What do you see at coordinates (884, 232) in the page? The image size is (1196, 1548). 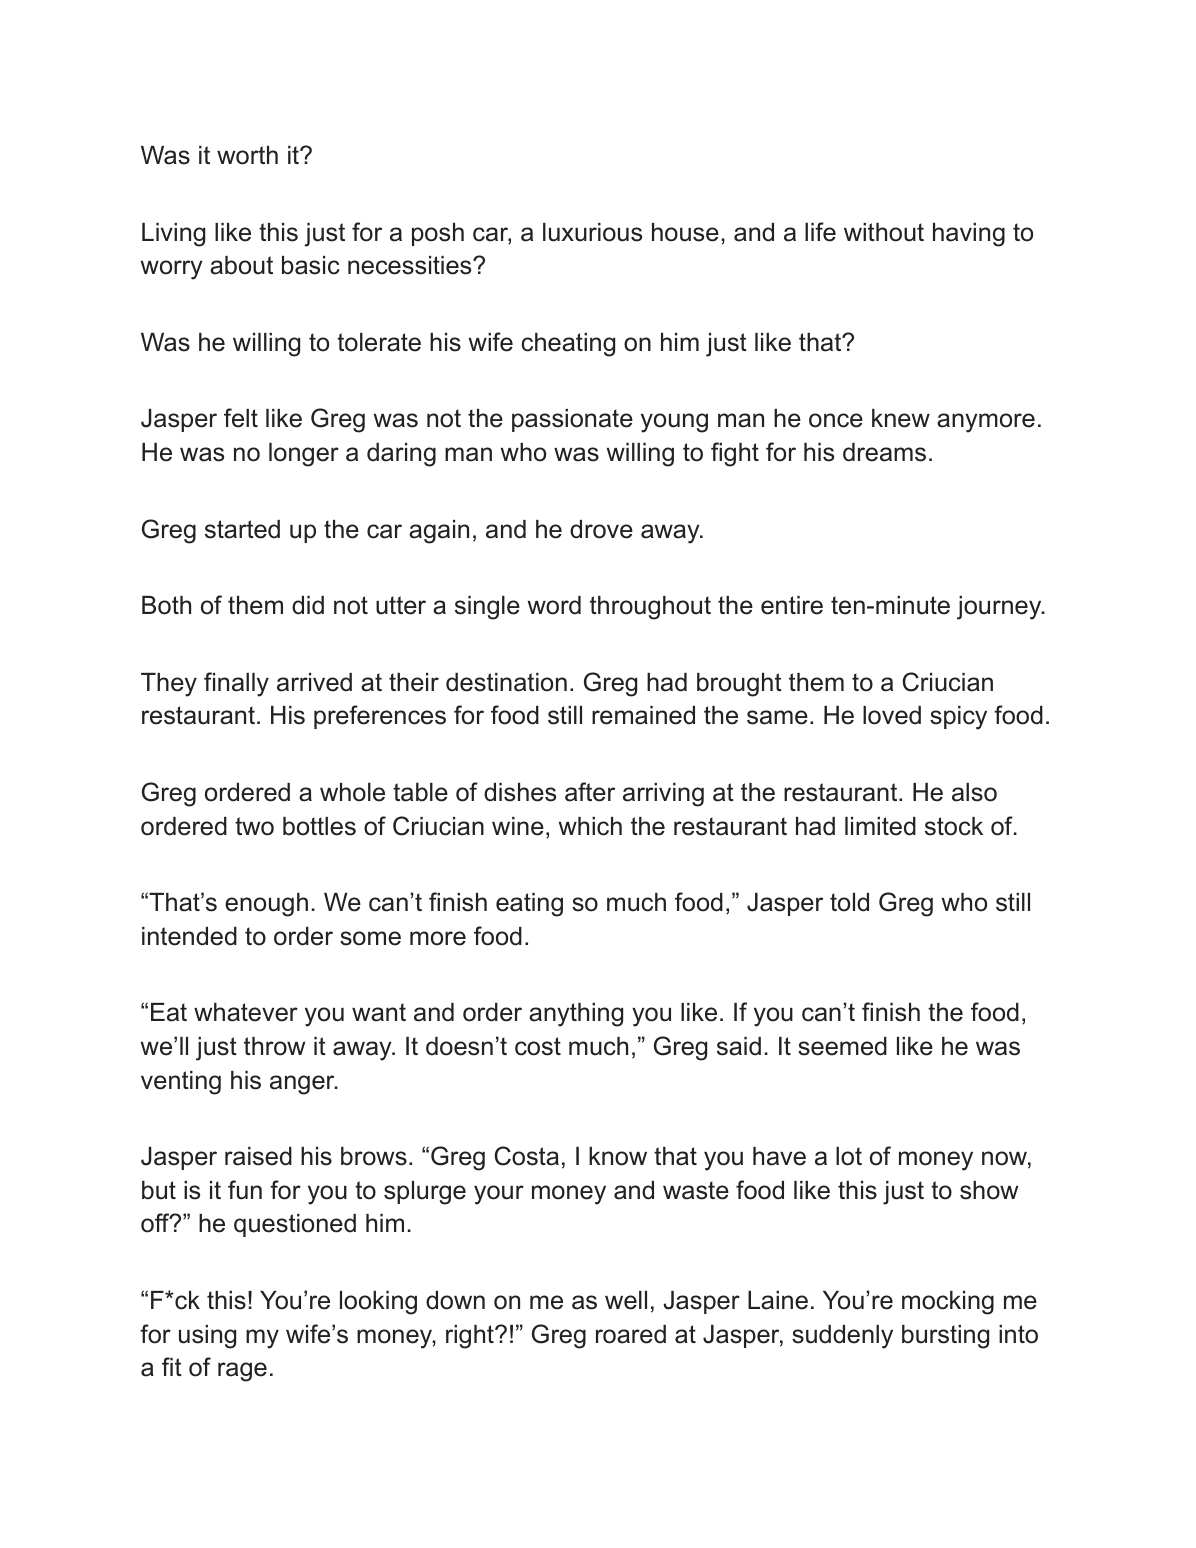 I see `without` at bounding box center [884, 232].
